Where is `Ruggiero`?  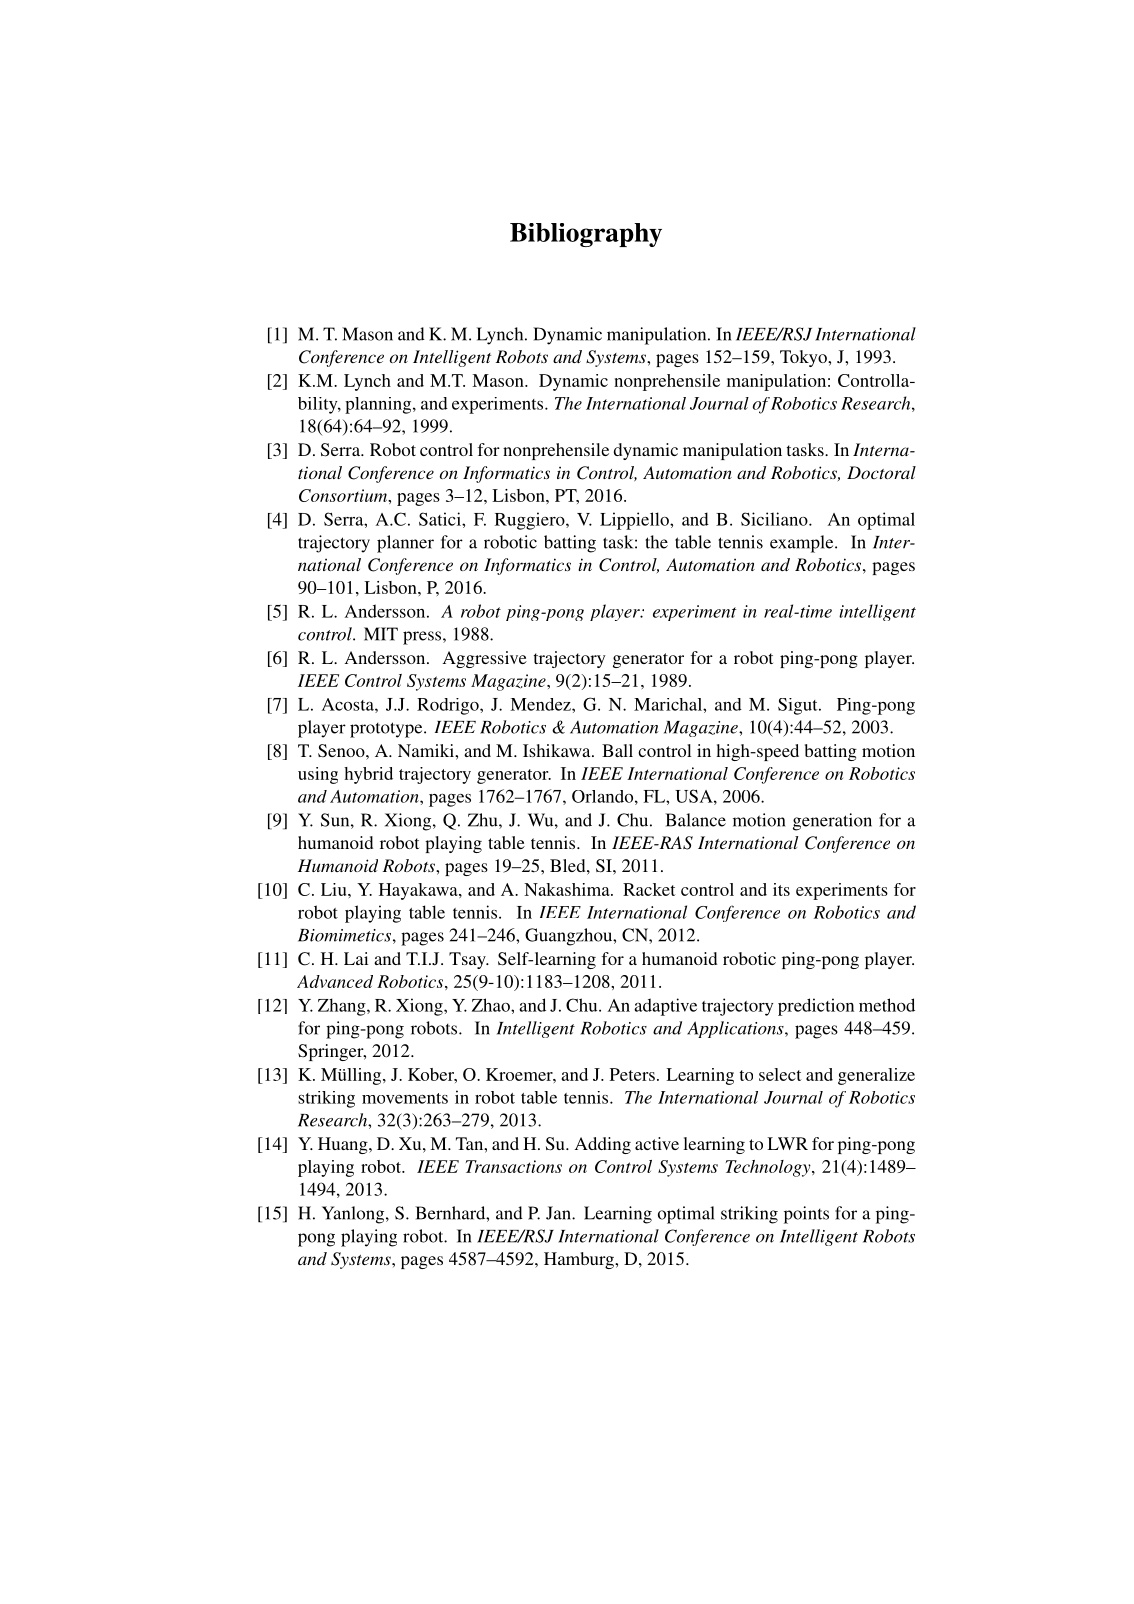 Ruggiero is located at coordinates (531, 521).
